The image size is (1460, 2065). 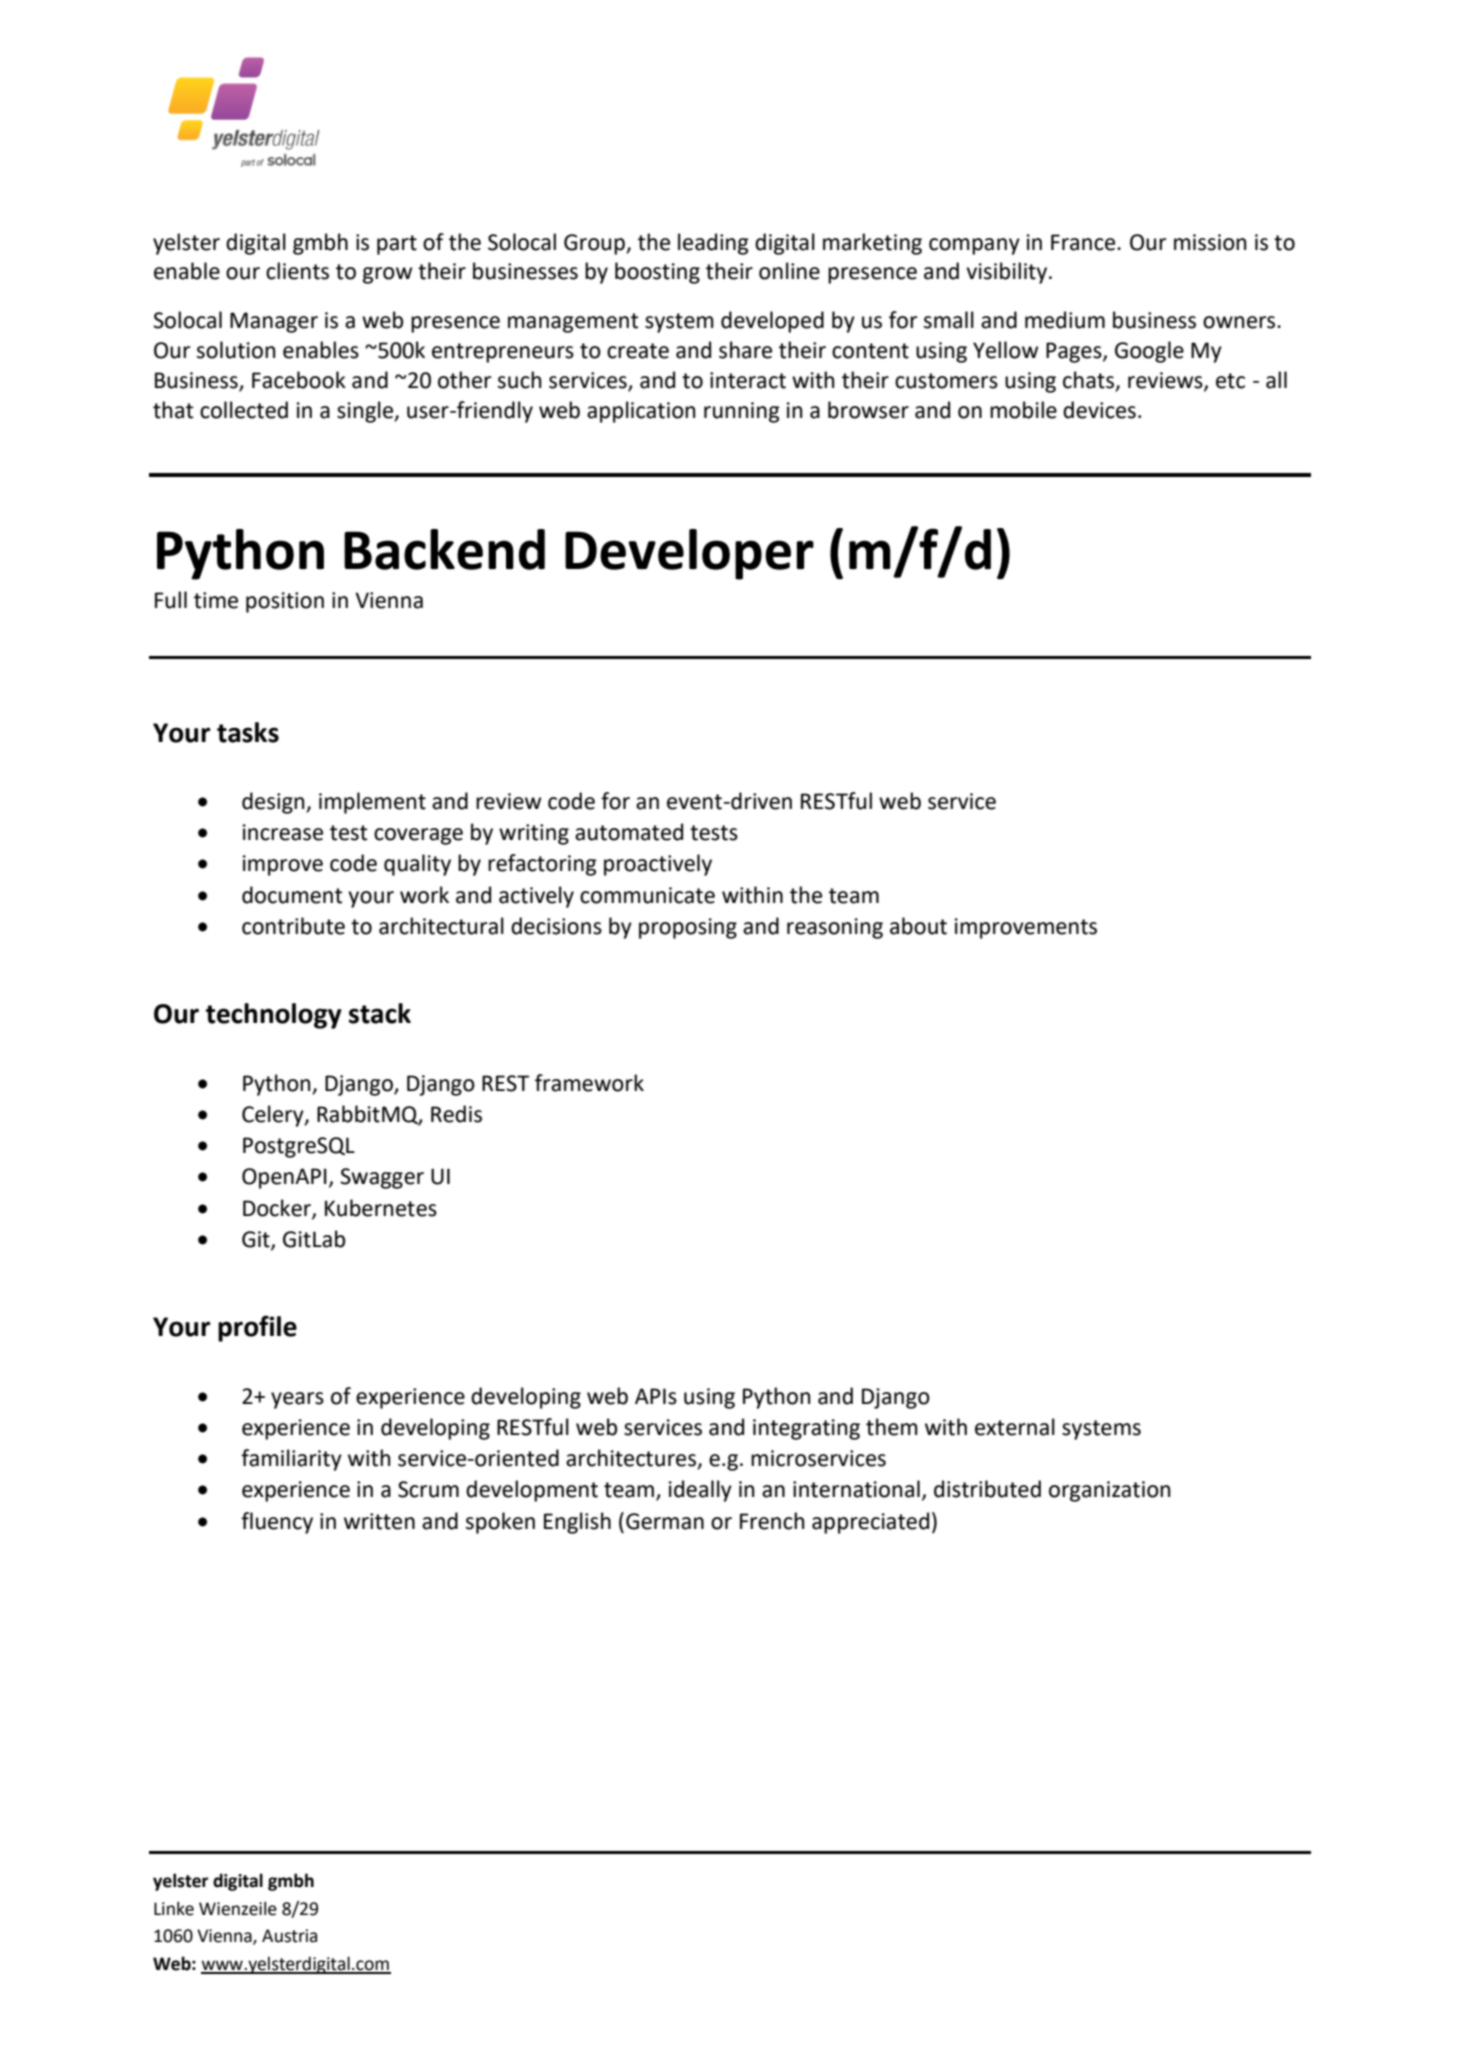 What do you see at coordinates (1065, 320) in the image?
I see `medium` at bounding box center [1065, 320].
